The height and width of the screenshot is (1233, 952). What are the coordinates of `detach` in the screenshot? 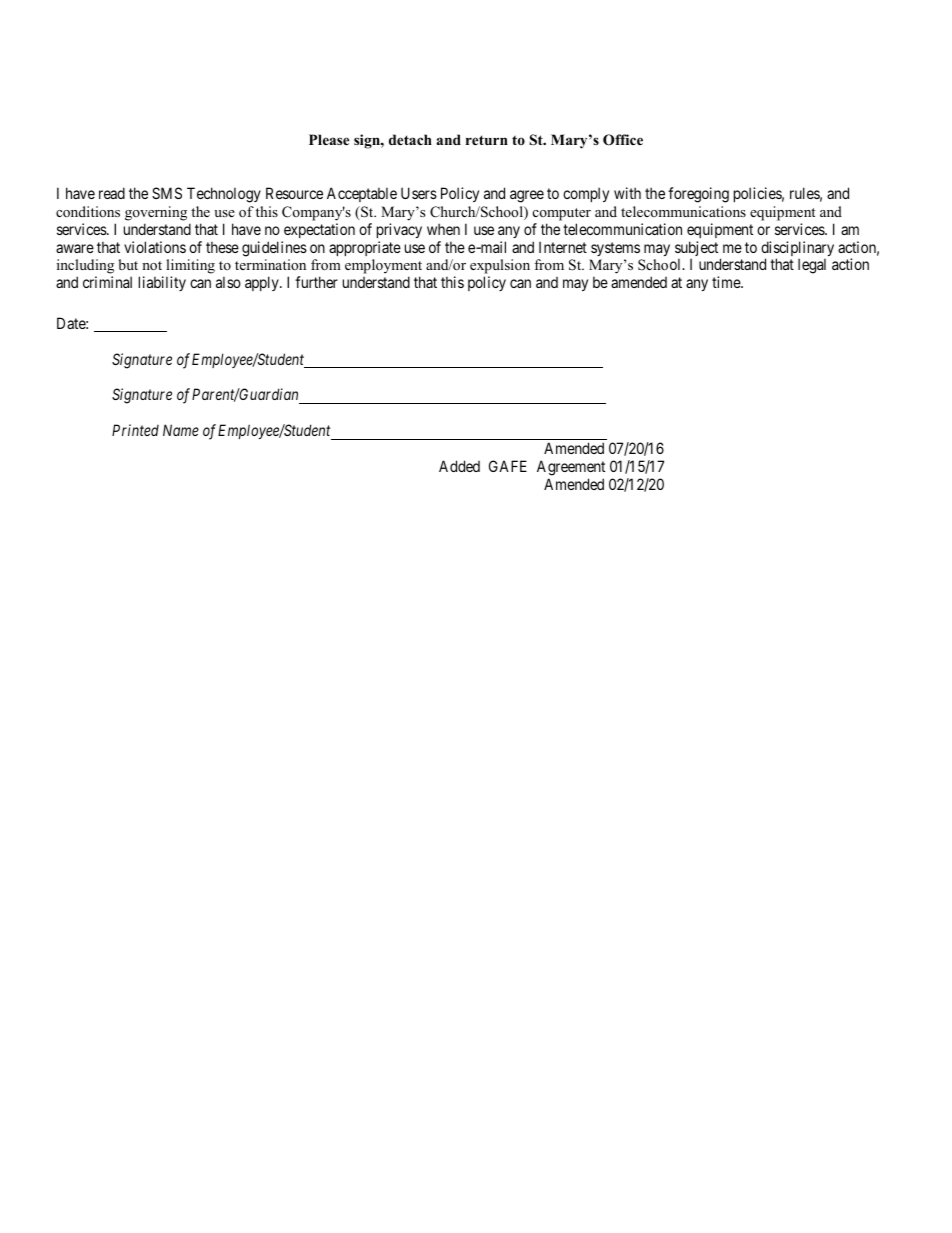 It's located at (410, 139).
